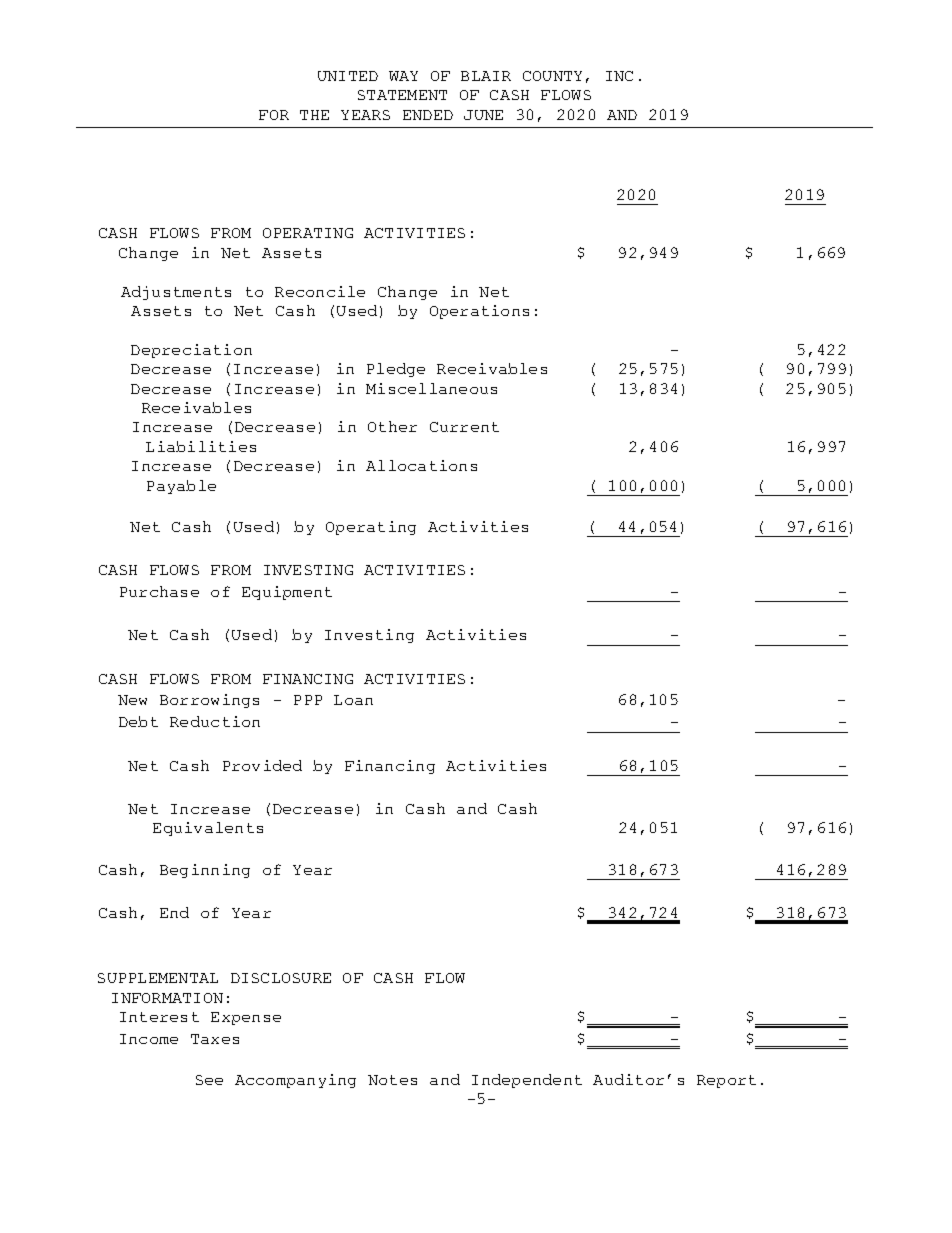 This screenshot has height=1233, width=952. Describe the element at coordinates (428, 115) in the screenshot. I see `ENDED` at that location.
